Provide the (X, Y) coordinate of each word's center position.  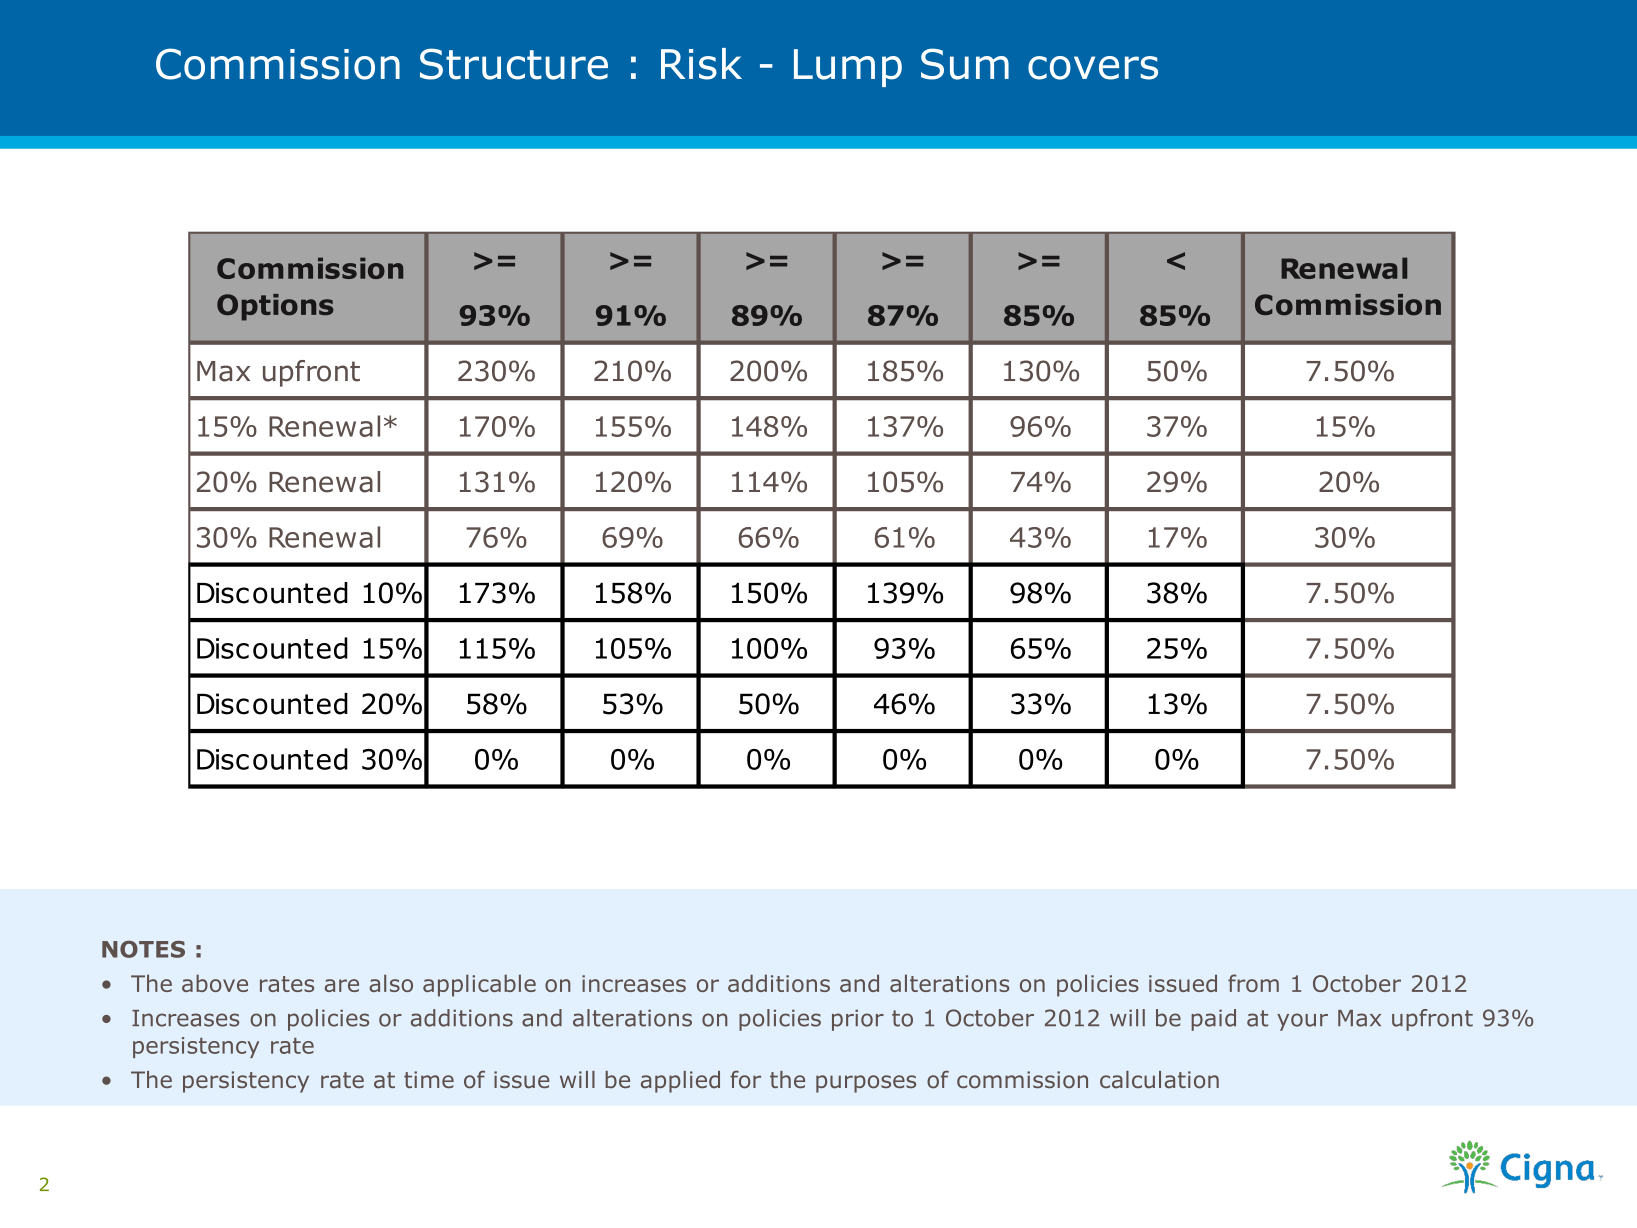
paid (1213, 1020)
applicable (479, 985)
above (215, 983)
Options (275, 307)
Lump (848, 68)
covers (1093, 68)
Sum (965, 64)
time (429, 1079)
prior (858, 1020)
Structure (514, 64)
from (1253, 983)
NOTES (143, 949)
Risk (701, 64)
